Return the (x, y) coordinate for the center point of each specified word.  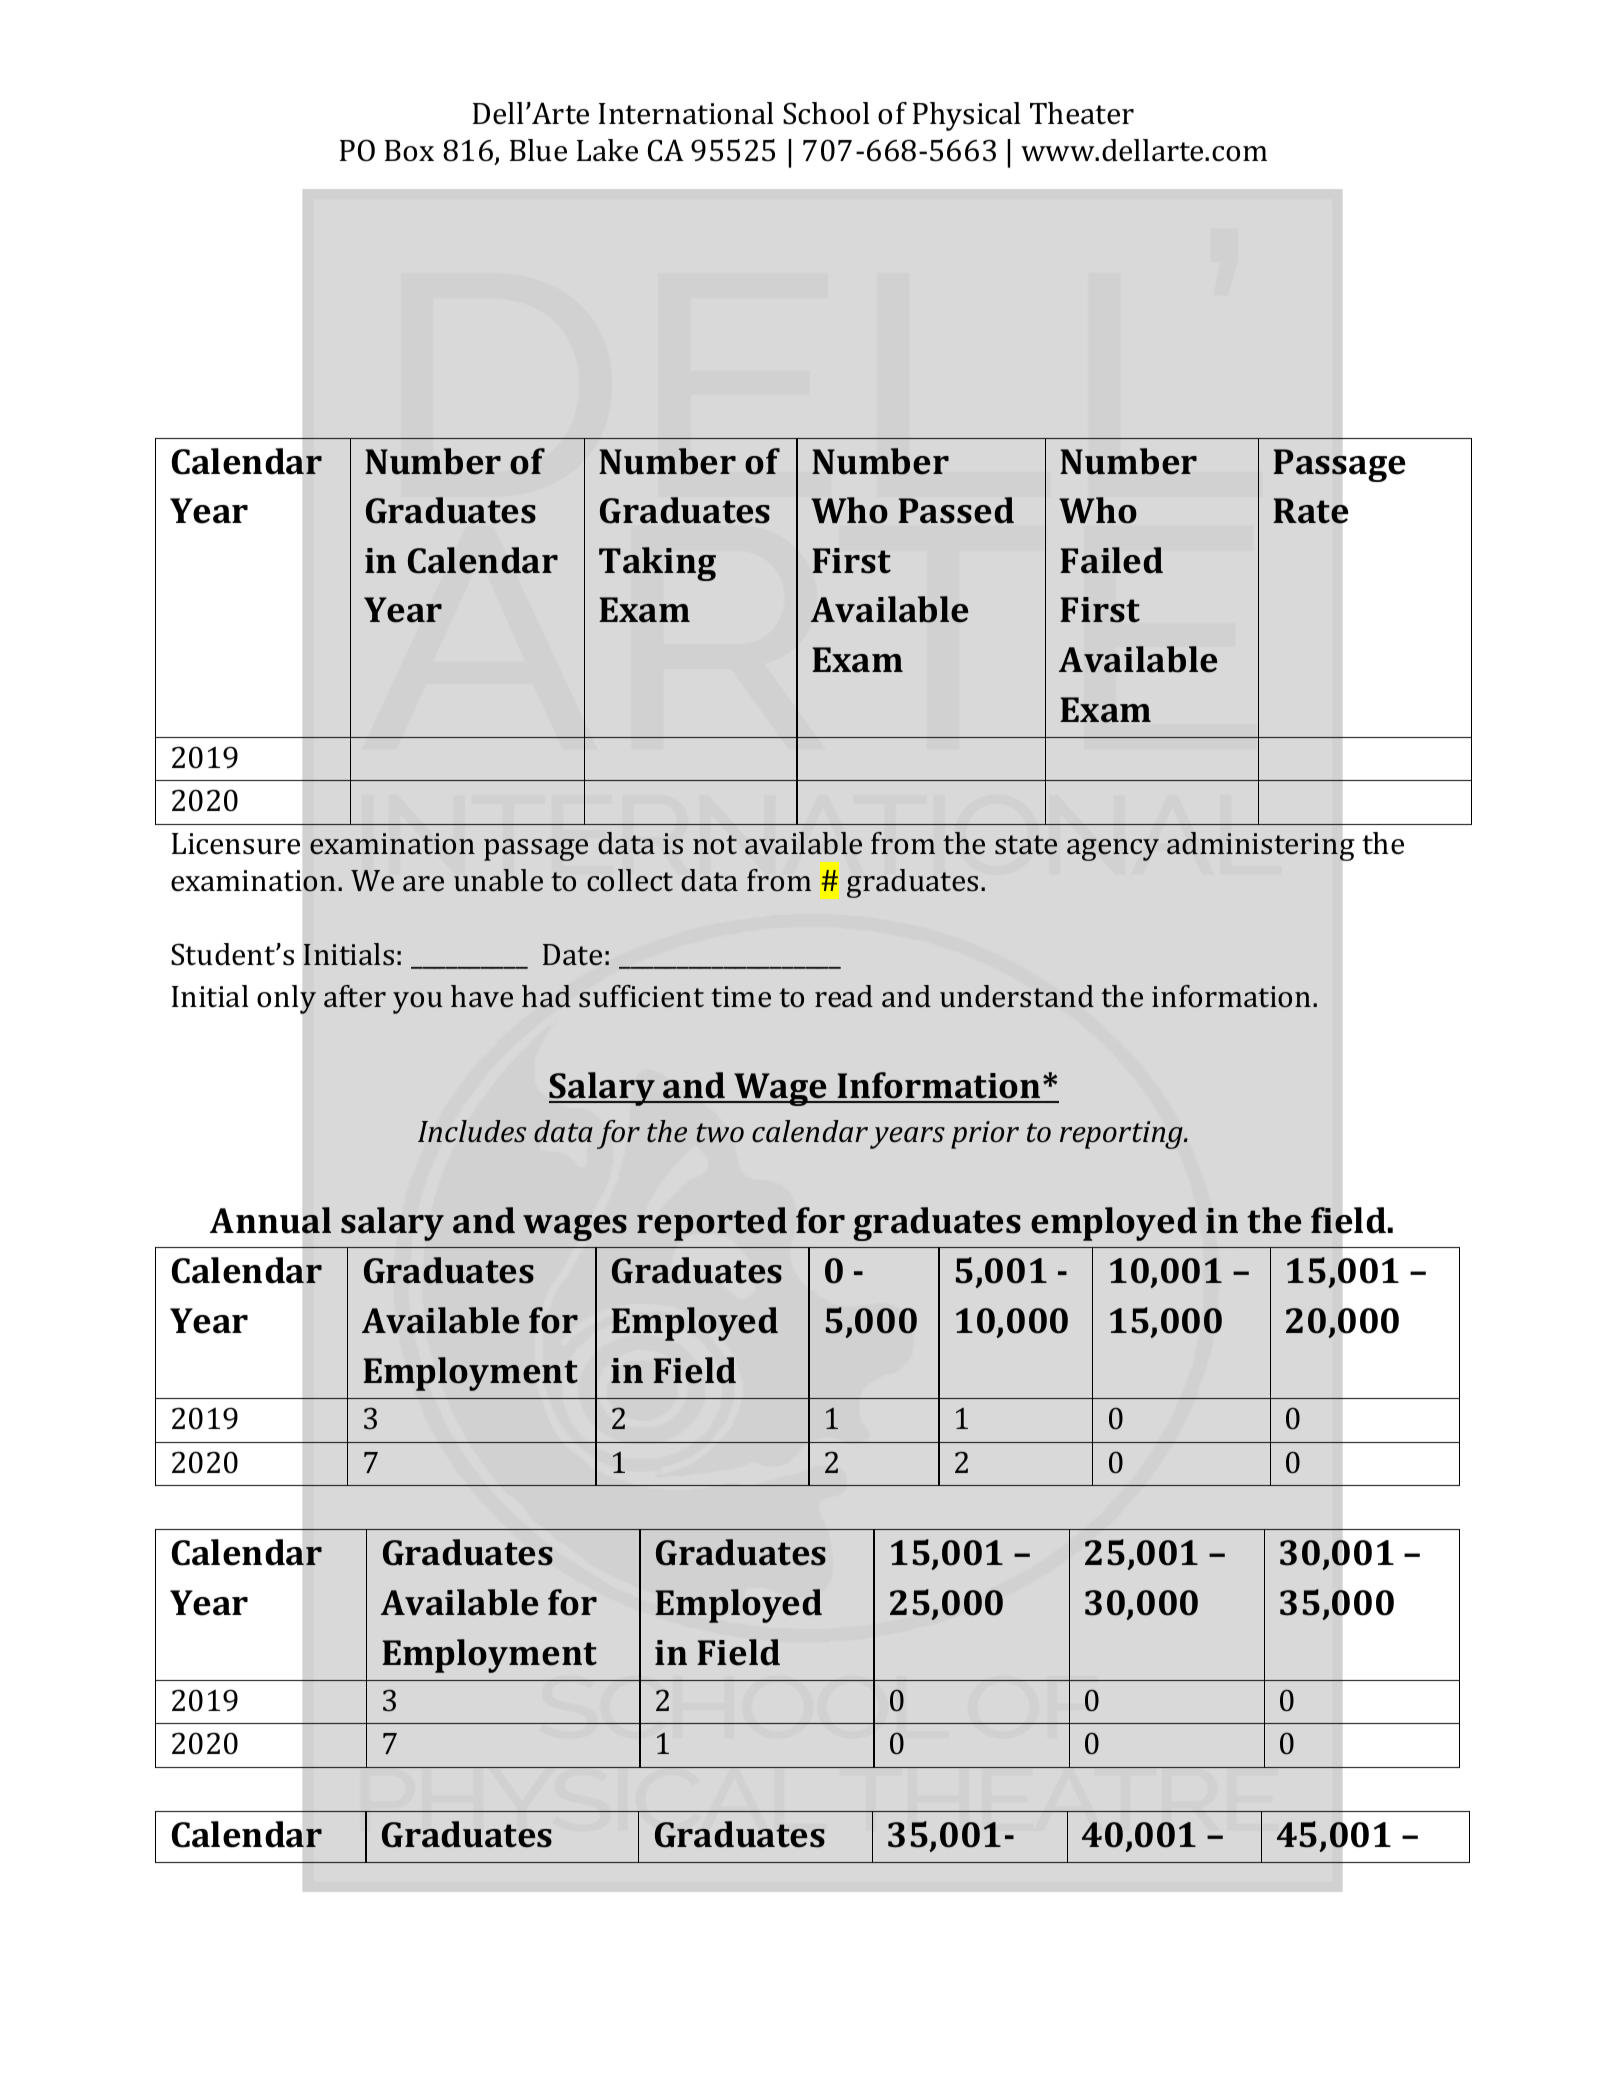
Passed (956, 510)
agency (1113, 850)
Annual (271, 1220)
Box (409, 151)
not (715, 845)
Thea (1064, 113)
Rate (1310, 511)
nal (754, 113)
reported (712, 1224)
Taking (657, 564)
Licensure (236, 844)
